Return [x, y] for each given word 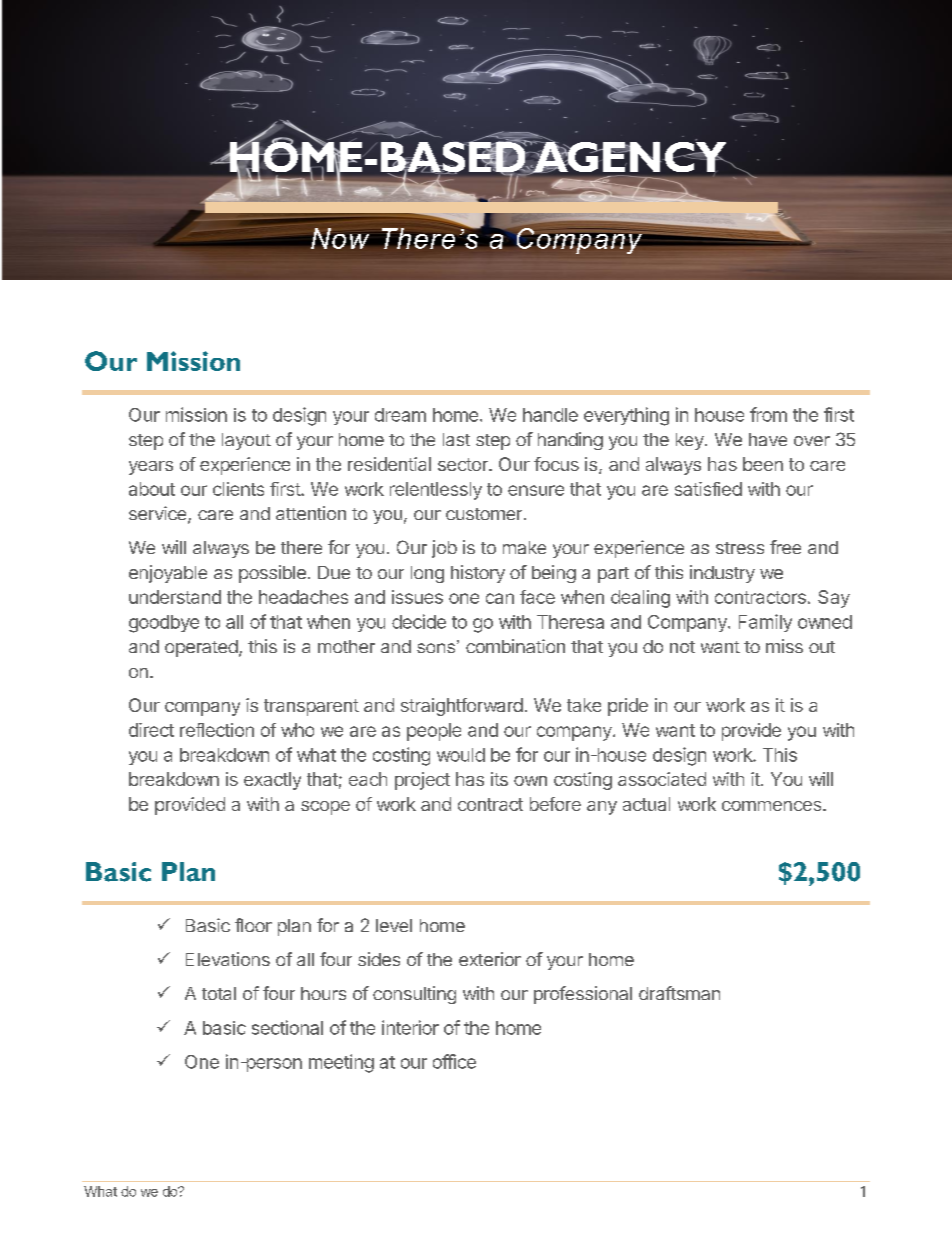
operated [201, 648]
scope [325, 808]
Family [765, 623]
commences [773, 806]
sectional [287, 1027]
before [555, 804]
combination [515, 646]
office [454, 1061]
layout [246, 441]
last [456, 439]
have [768, 439]
